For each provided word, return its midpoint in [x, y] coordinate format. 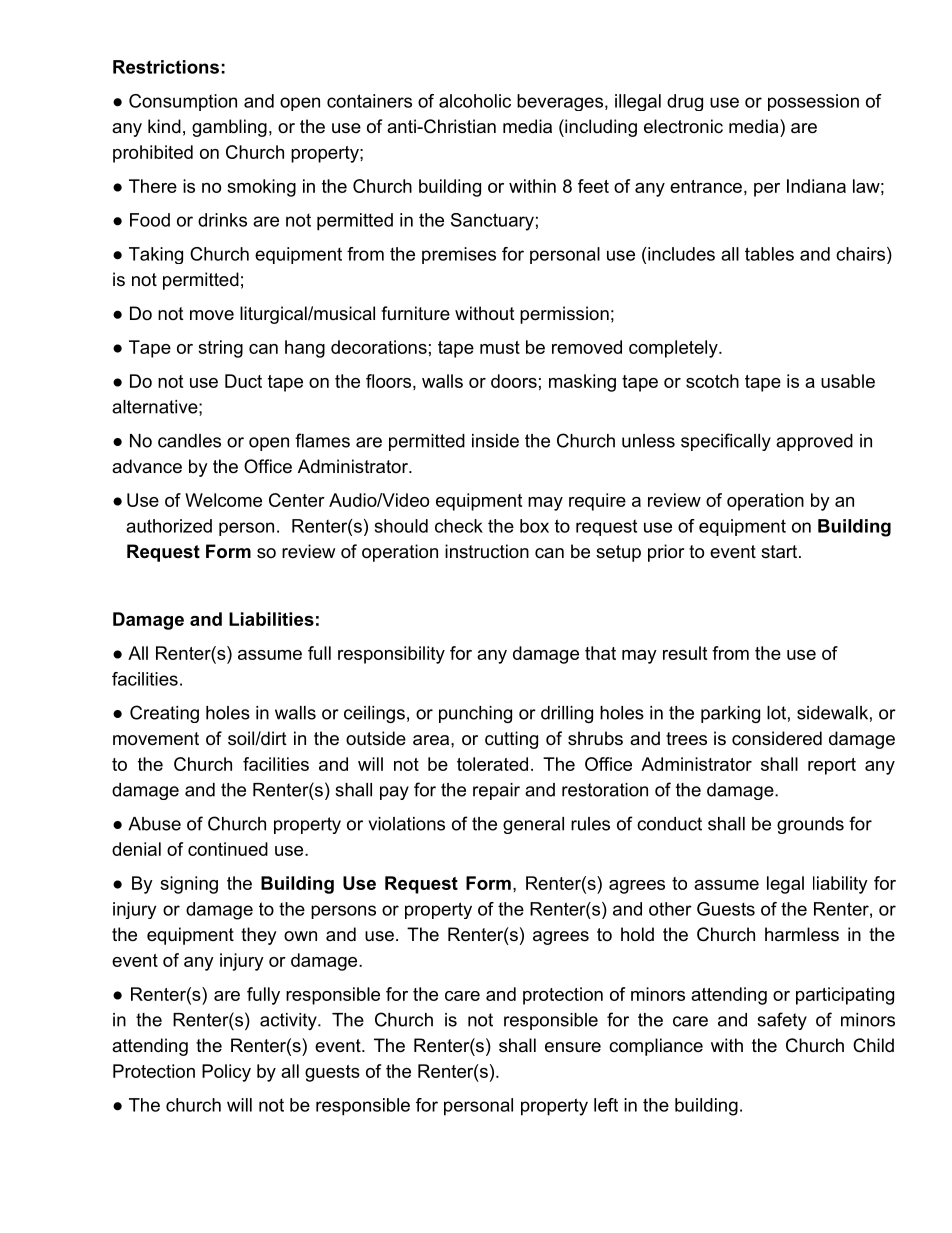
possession [813, 102]
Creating [164, 714]
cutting [511, 740]
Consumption [183, 102]
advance [147, 466]
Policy [226, 1073]
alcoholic [475, 101]
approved [814, 442]
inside [495, 441]
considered [777, 738]
